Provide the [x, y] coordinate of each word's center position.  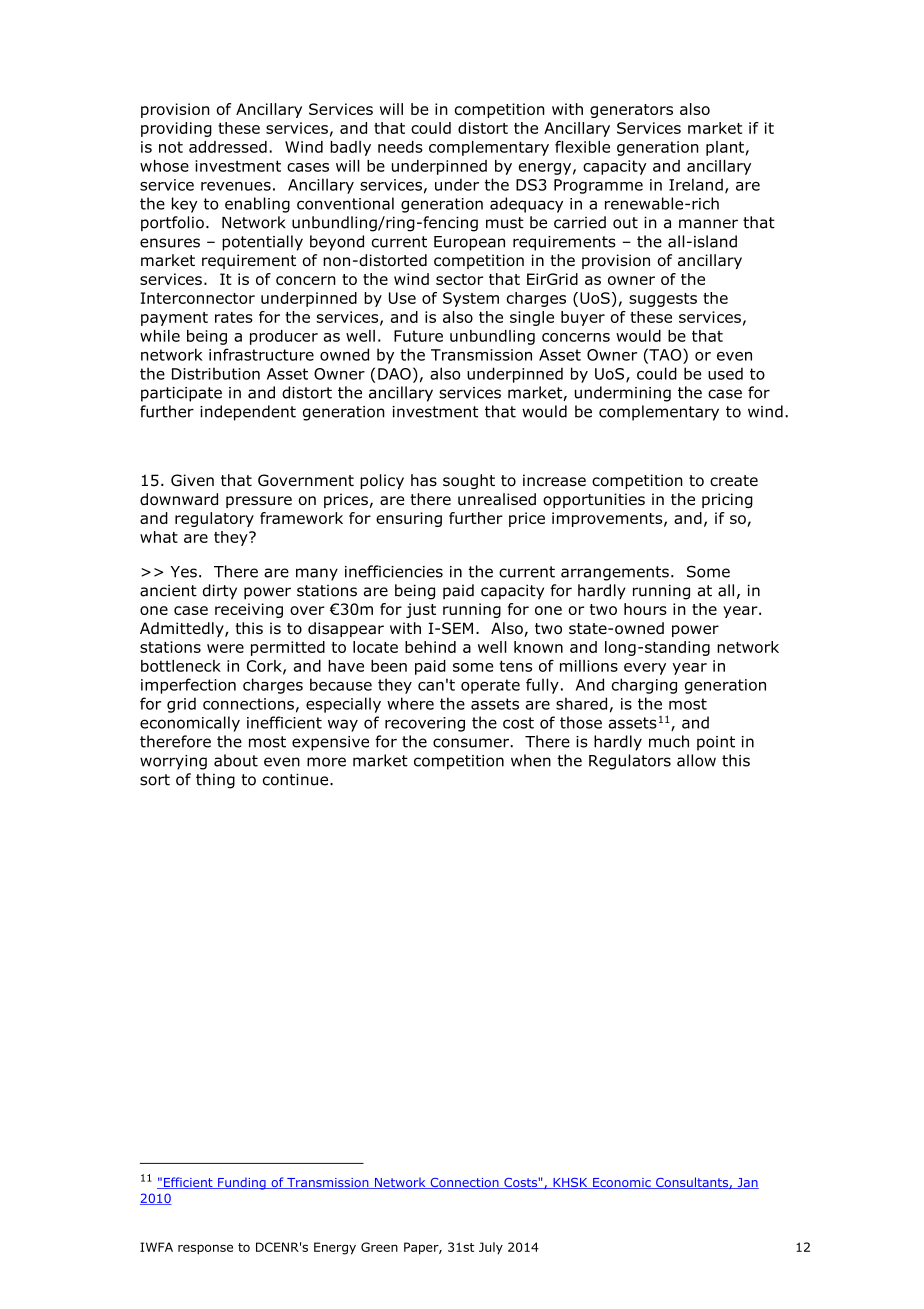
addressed [228, 147]
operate [490, 686]
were [225, 648]
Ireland [696, 184]
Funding [242, 1183]
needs [400, 147]
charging [644, 686]
